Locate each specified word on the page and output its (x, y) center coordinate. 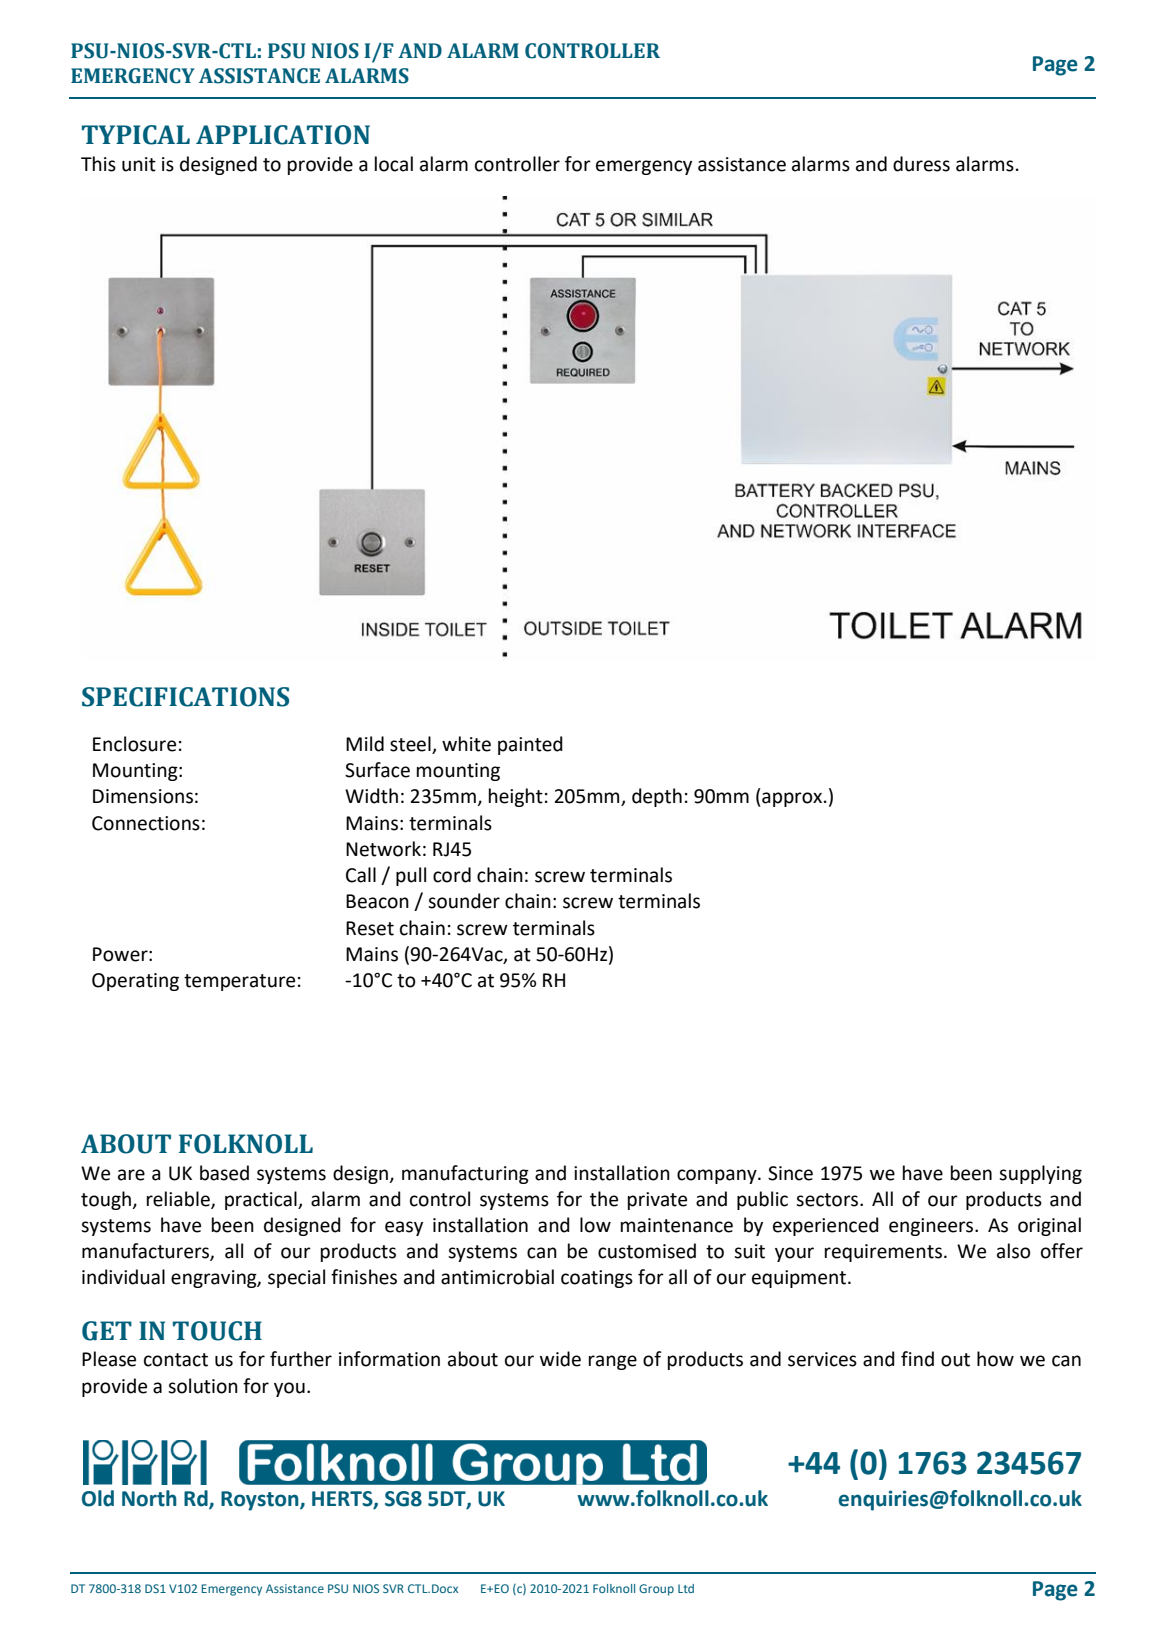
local (394, 164)
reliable (179, 1199)
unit (139, 164)
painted (530, 745)
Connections (146, 823)
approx (791, 799)
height (516, 797)
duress (921, 164)
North (149, 1498)
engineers (932, 1227)
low (595, 1225)
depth (657, 797)
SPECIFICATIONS (185, 697)
